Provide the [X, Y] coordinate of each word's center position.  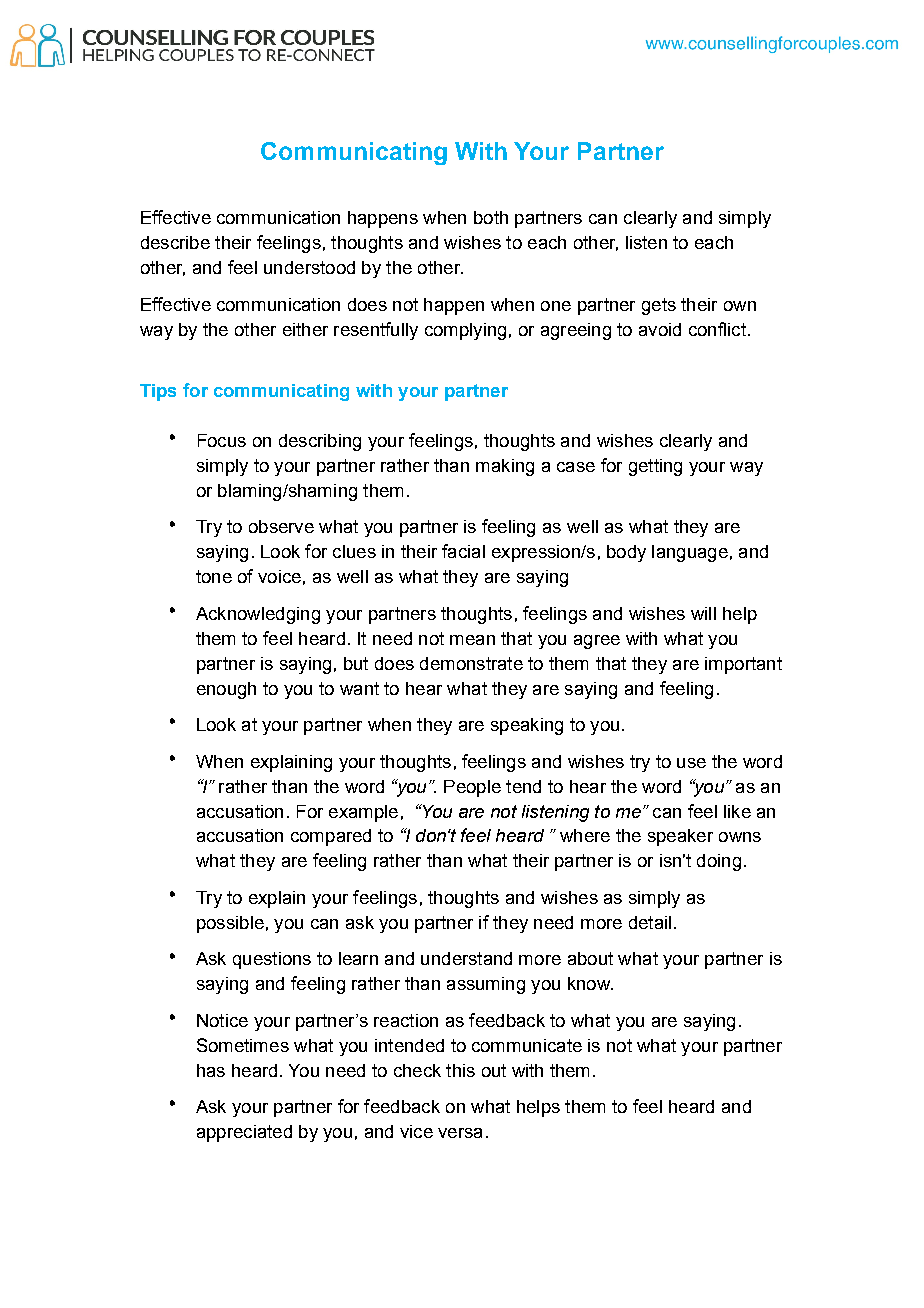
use [691, 763]
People [472, 788]
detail [650, 922]
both [491, 217]
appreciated [244, 1133]
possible [230, 924]
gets [659, 306]
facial [463, 551]
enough [226, 690]
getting [655, 467]
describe [175, 242]
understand [466, 958]
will [703, 613]
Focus [222, 440]
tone [214, 576]
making [505, 467]
